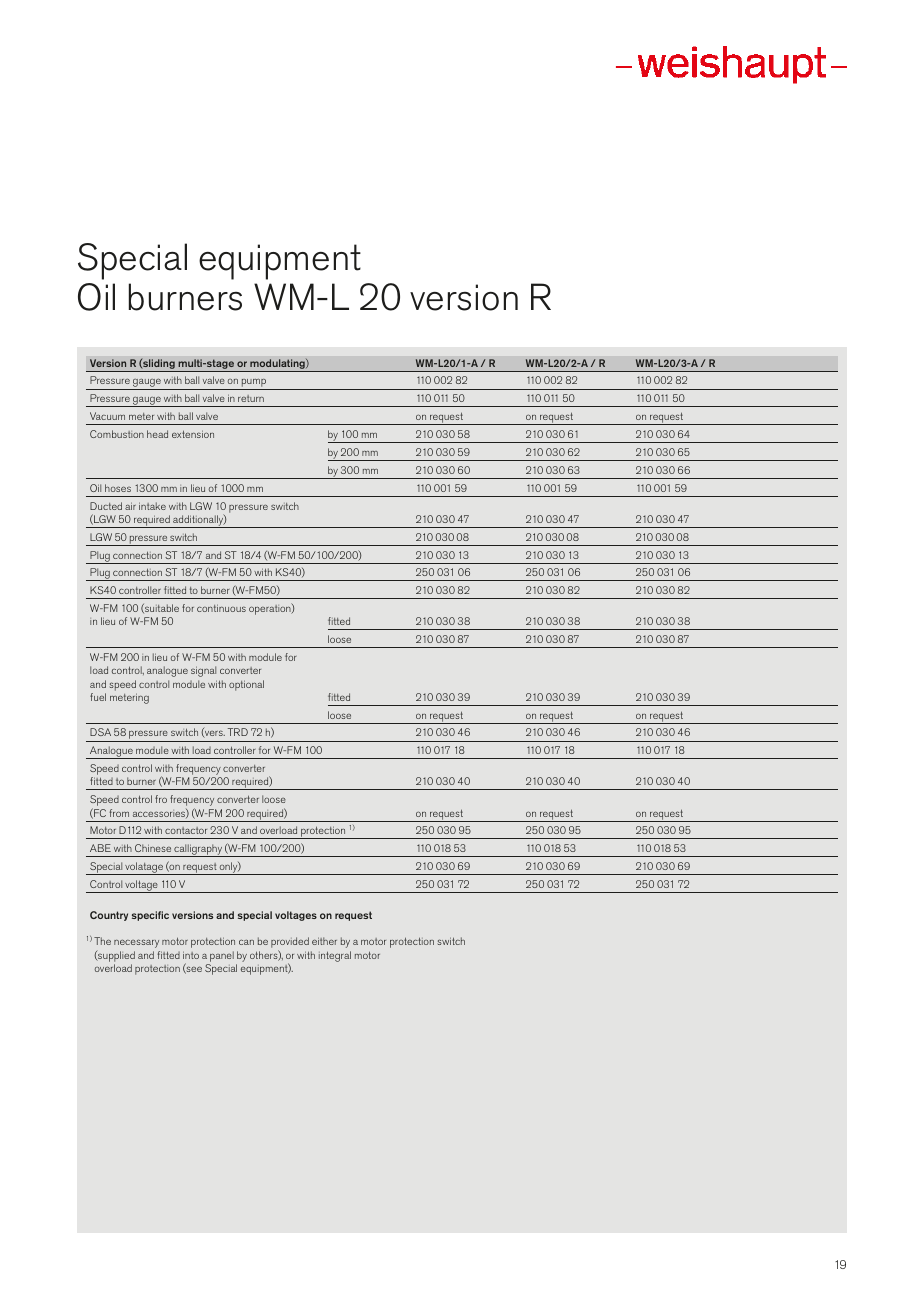 This document has width=924, height=1308. Describe the element at coordinates (107, 416) in the document. I see `Vacuum` at that location.
